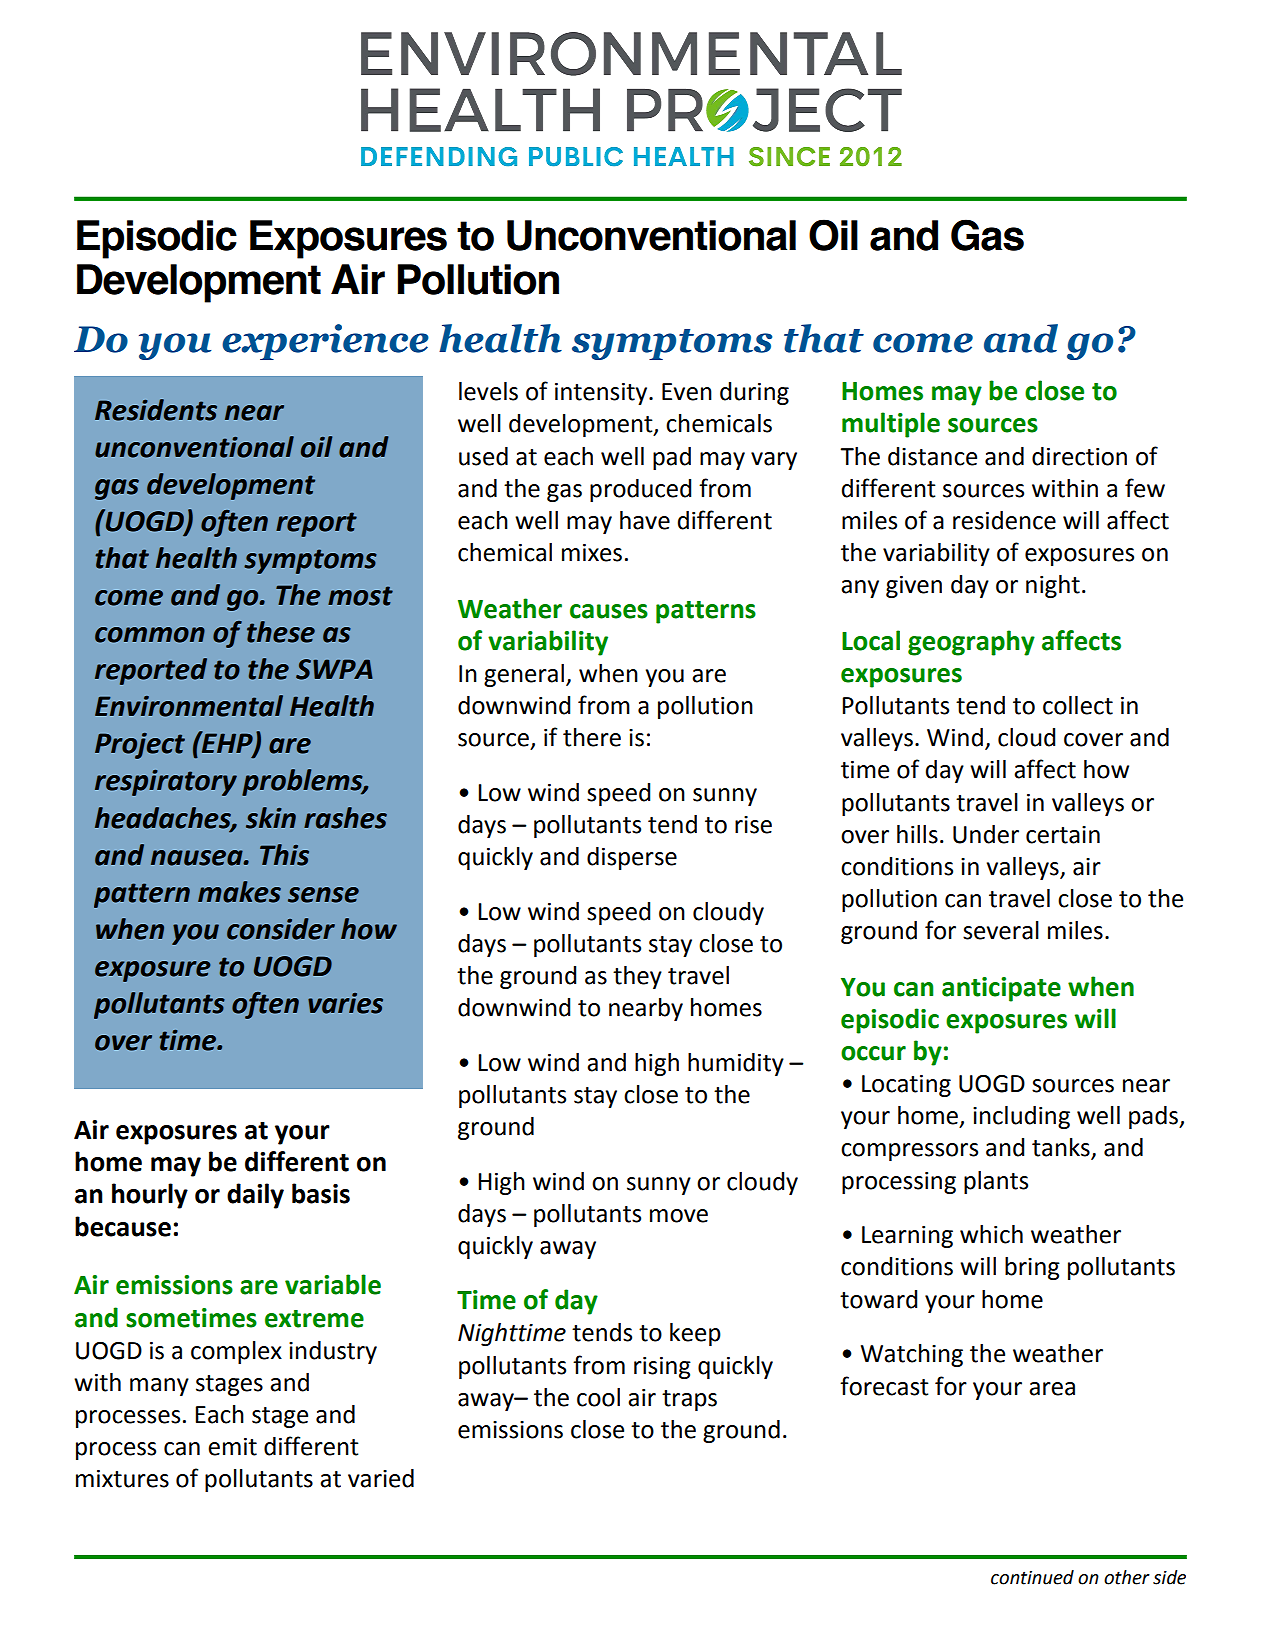 Image resolution: width=1261 pixels, height=1631 pixels. Describe the element at coordinates (1079, 456) in the page. I see `direction` at that location.
